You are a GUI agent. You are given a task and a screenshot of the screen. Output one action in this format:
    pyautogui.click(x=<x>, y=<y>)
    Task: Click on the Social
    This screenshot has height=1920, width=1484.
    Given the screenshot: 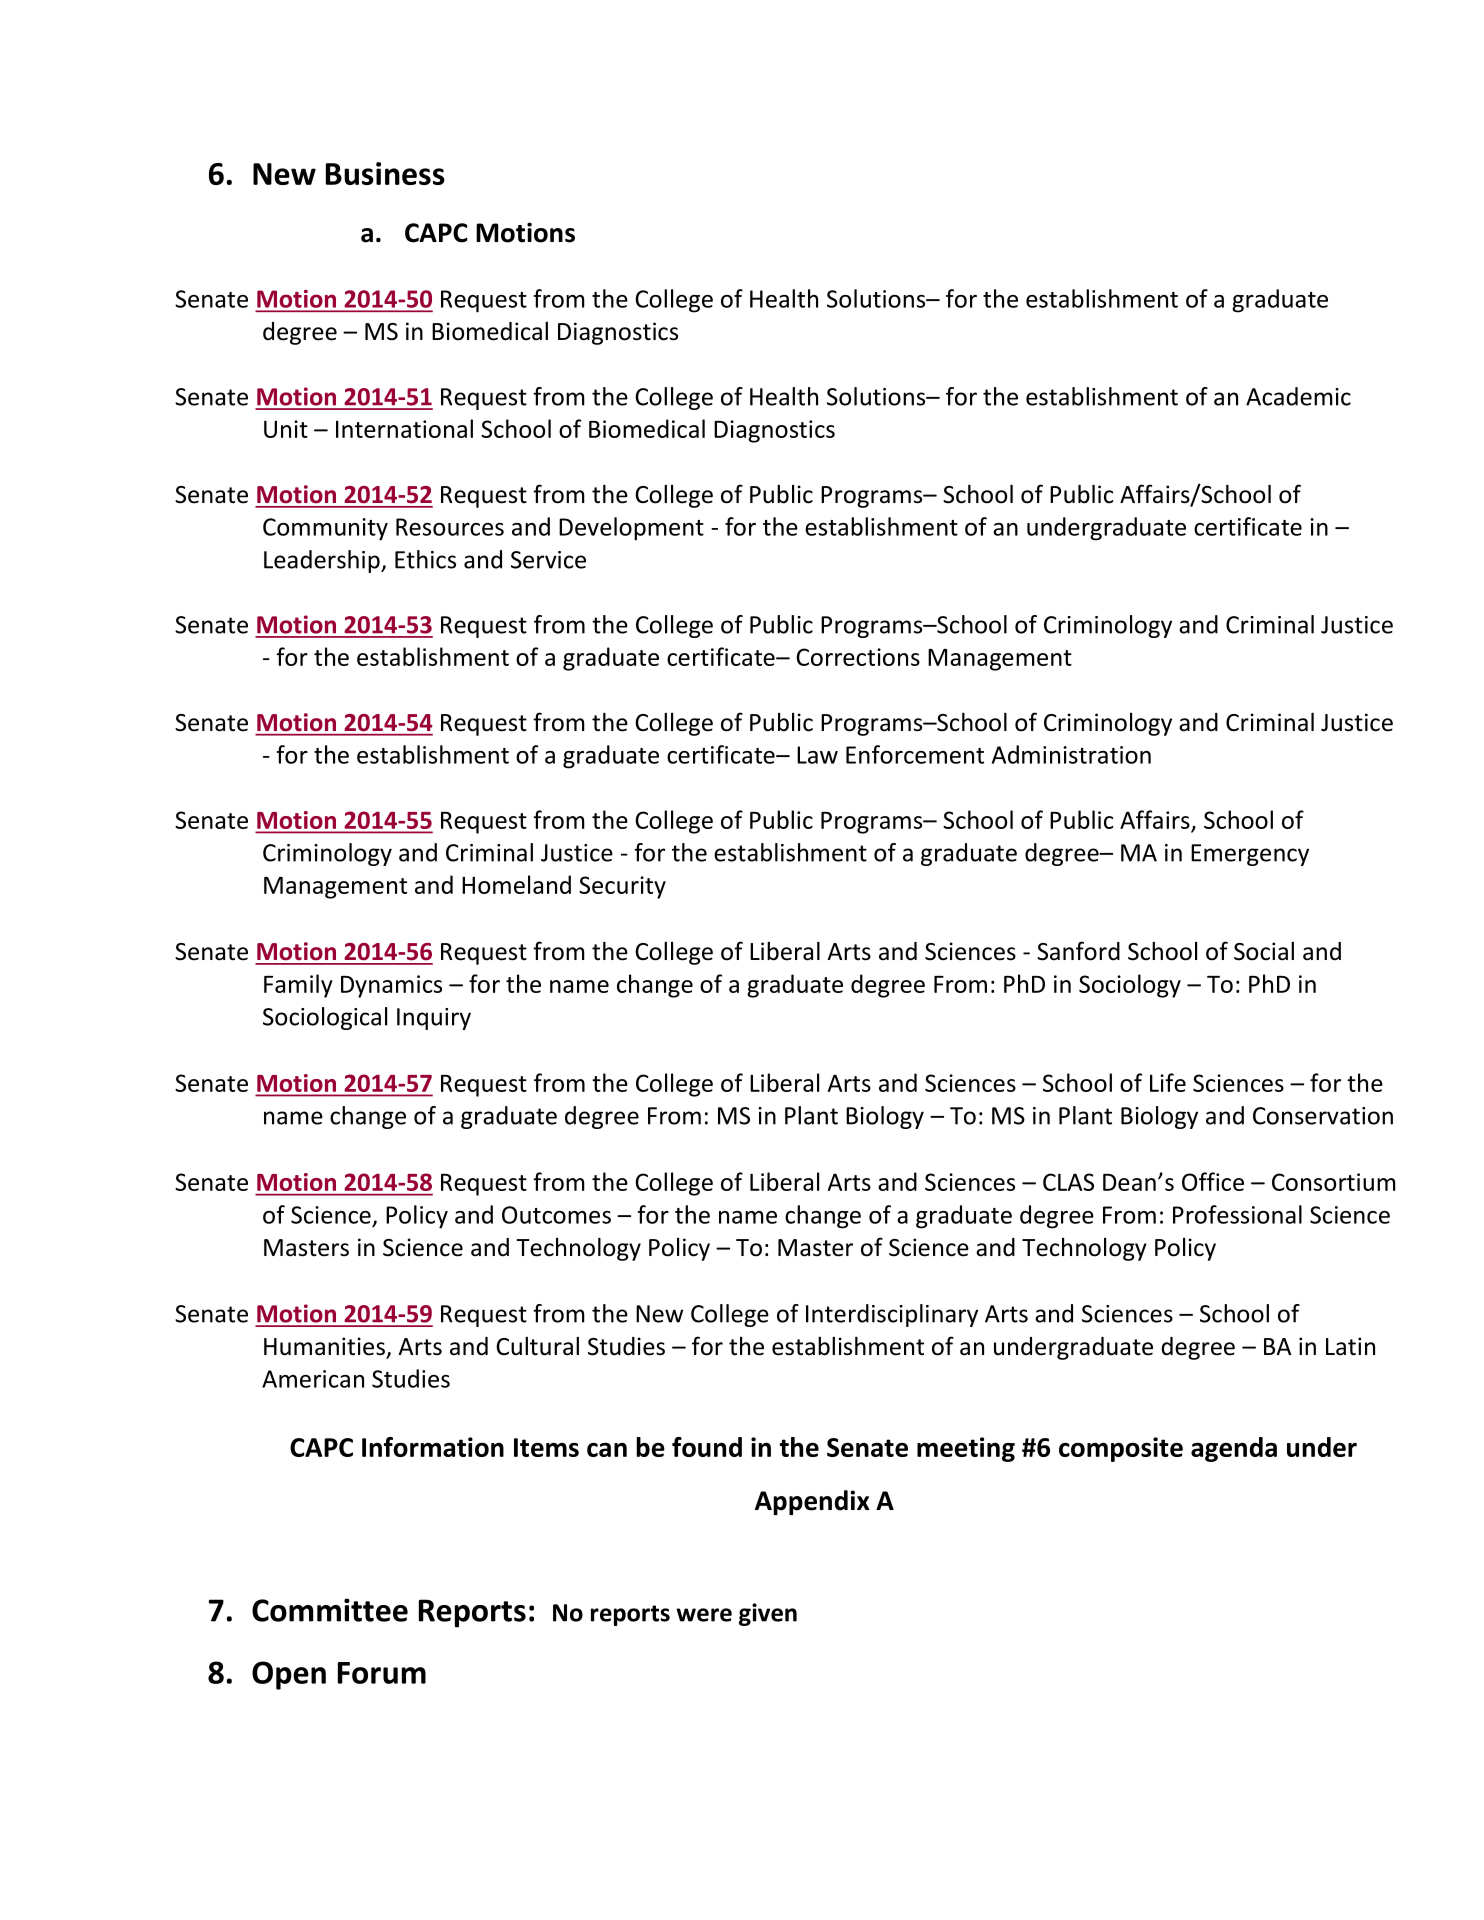 What is the action you would take?
    pyautogui.click(x=1264, y=951)
